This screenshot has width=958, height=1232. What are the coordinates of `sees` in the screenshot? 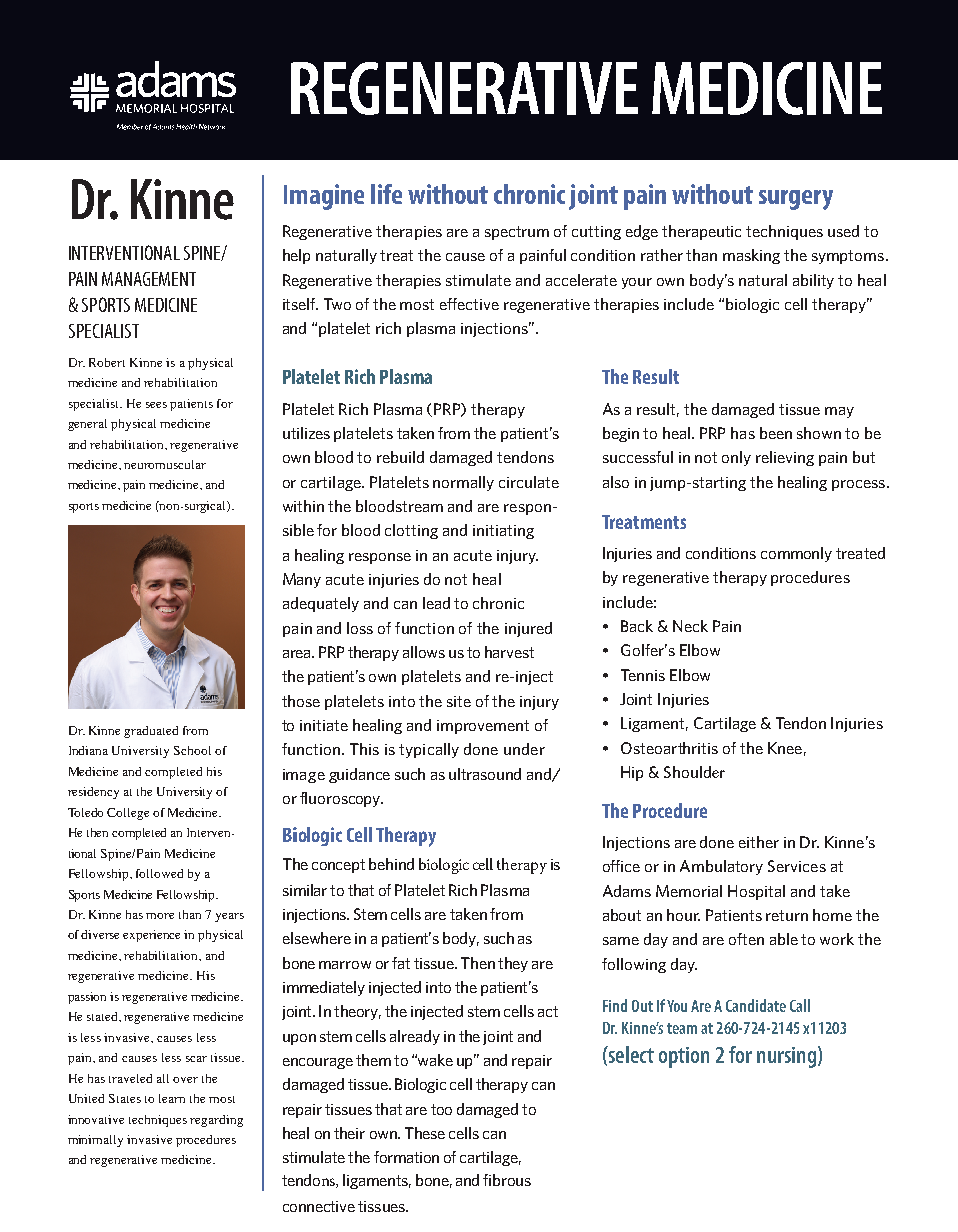 It's located at (156, 405).
